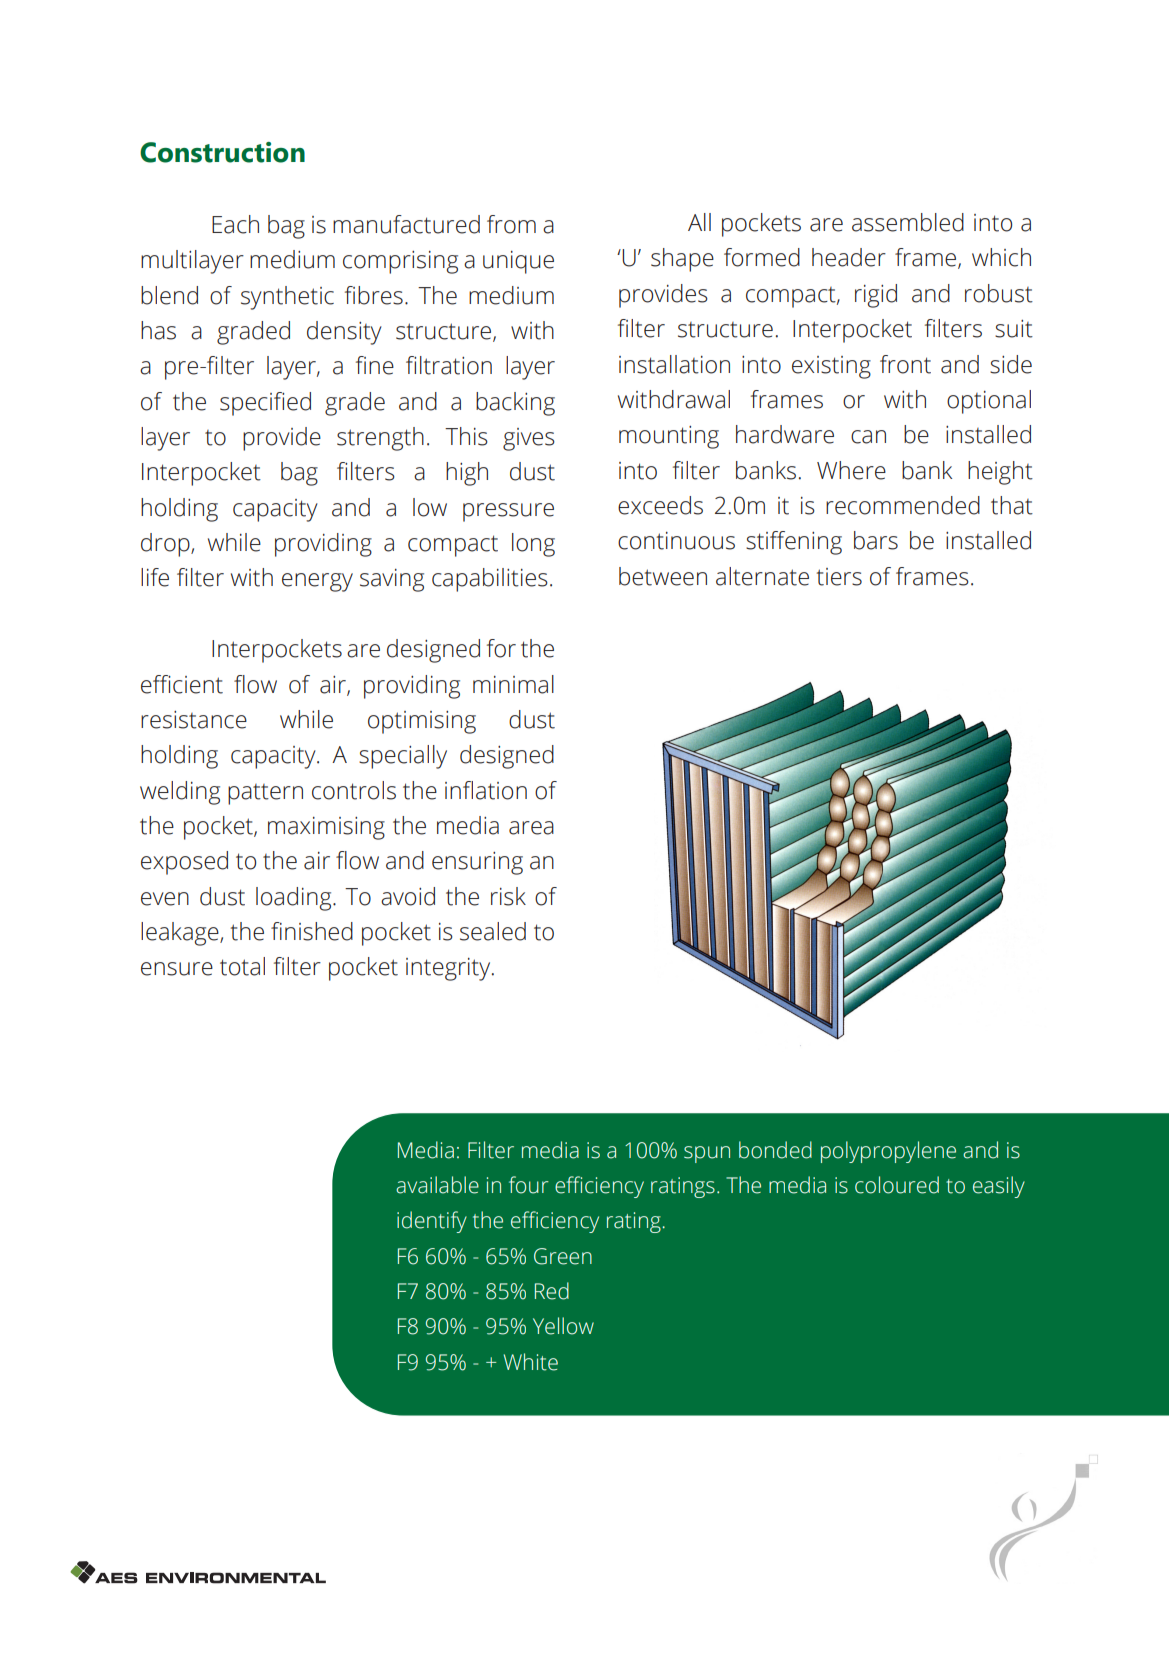 The height and width of the screenshot is (1654, 1169). I want to click on identify, so click(432, 1222).
